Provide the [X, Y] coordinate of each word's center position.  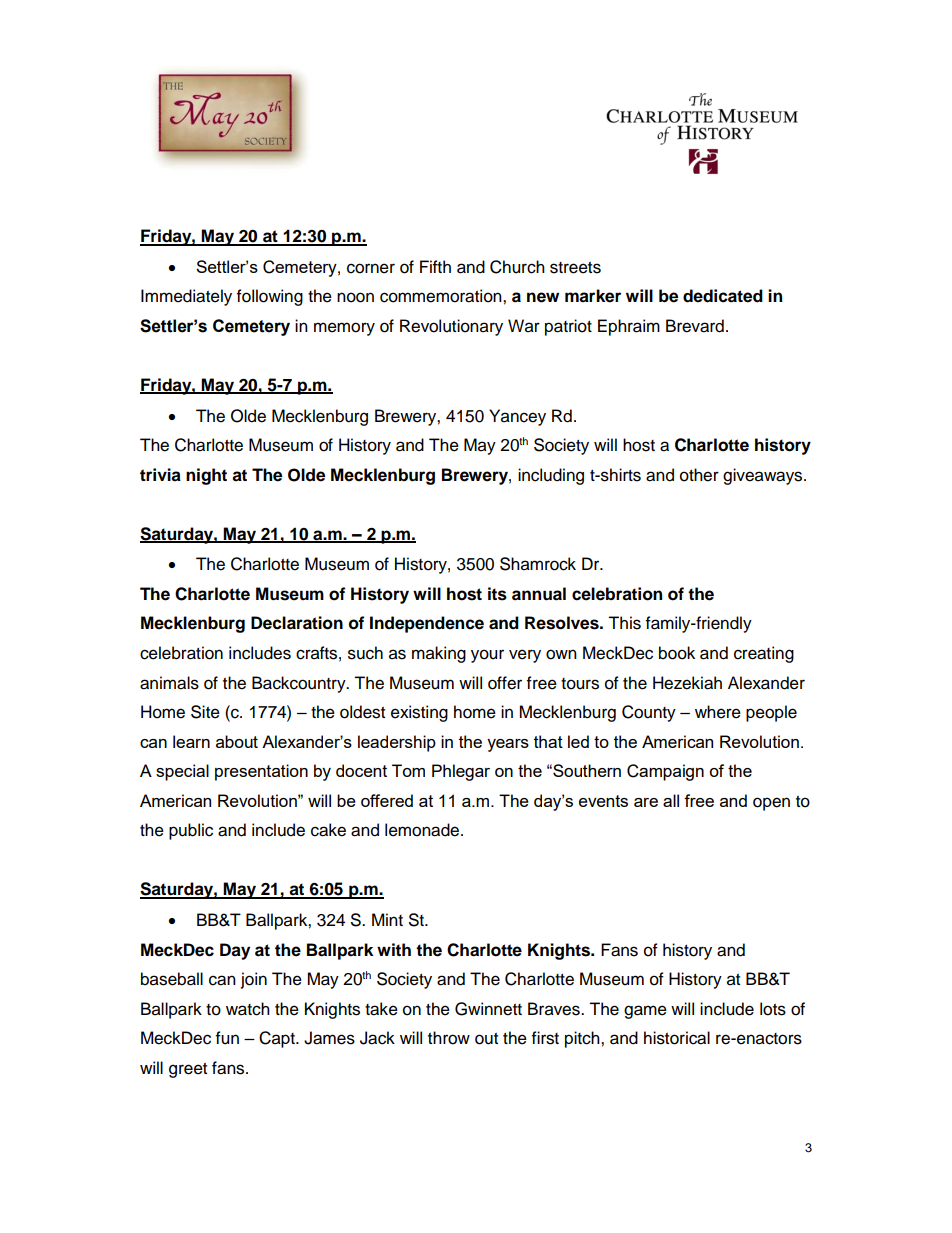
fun [227, 1038]
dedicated [723, 296]
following [270, 297]
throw [449, 1038]
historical [677, 1038]
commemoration [442, 296]
